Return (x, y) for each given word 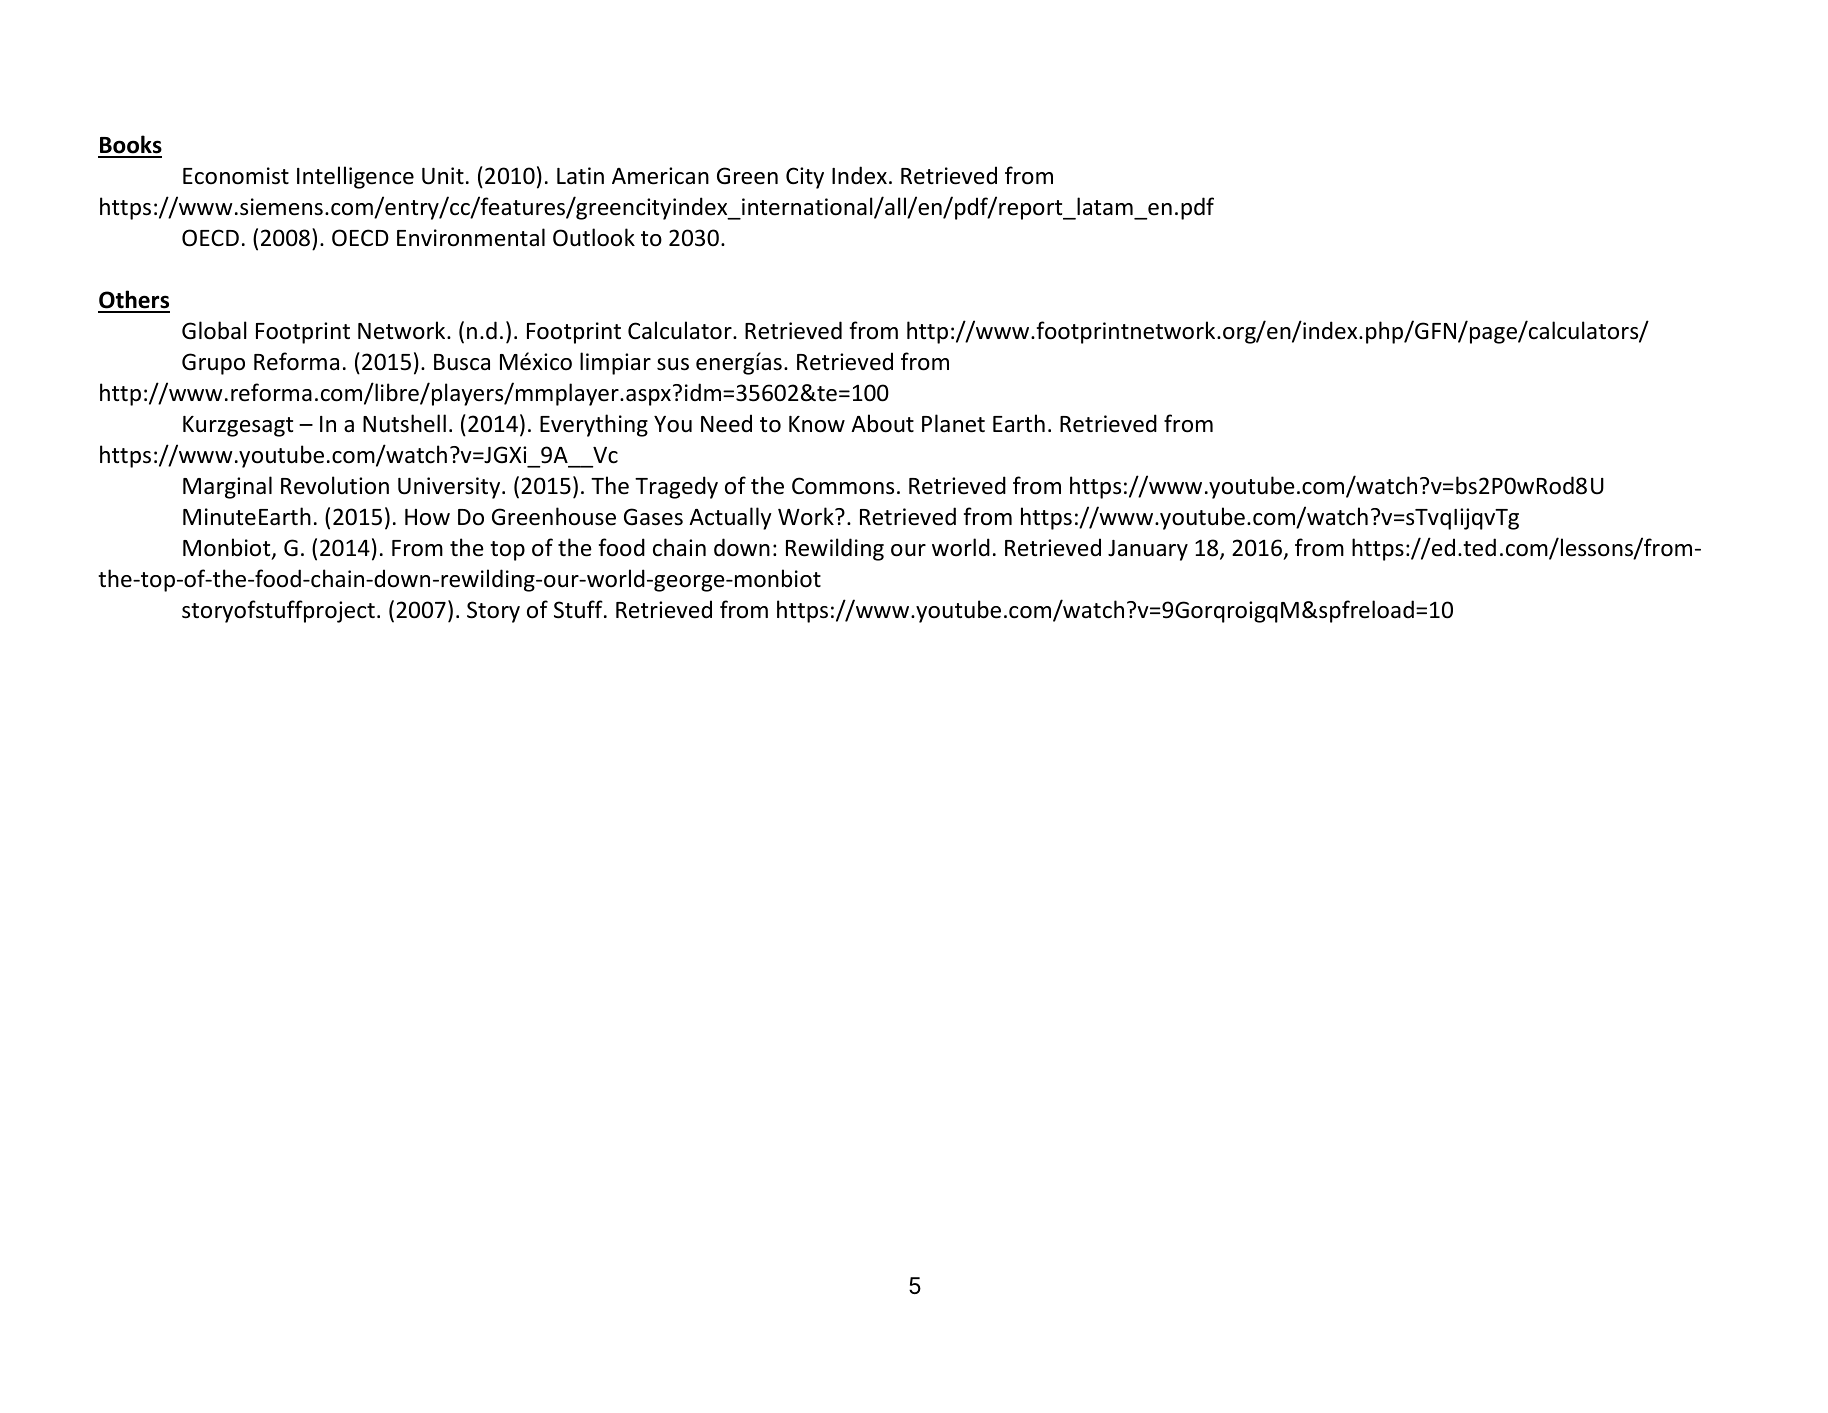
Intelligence (355, 177)
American (660, 176)
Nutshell (404, 423)
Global (214, 330)
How (427, 517)
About (882, 423)
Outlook (594, 237)
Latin (580, 175)
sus (673, 364)
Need (726, 423)
